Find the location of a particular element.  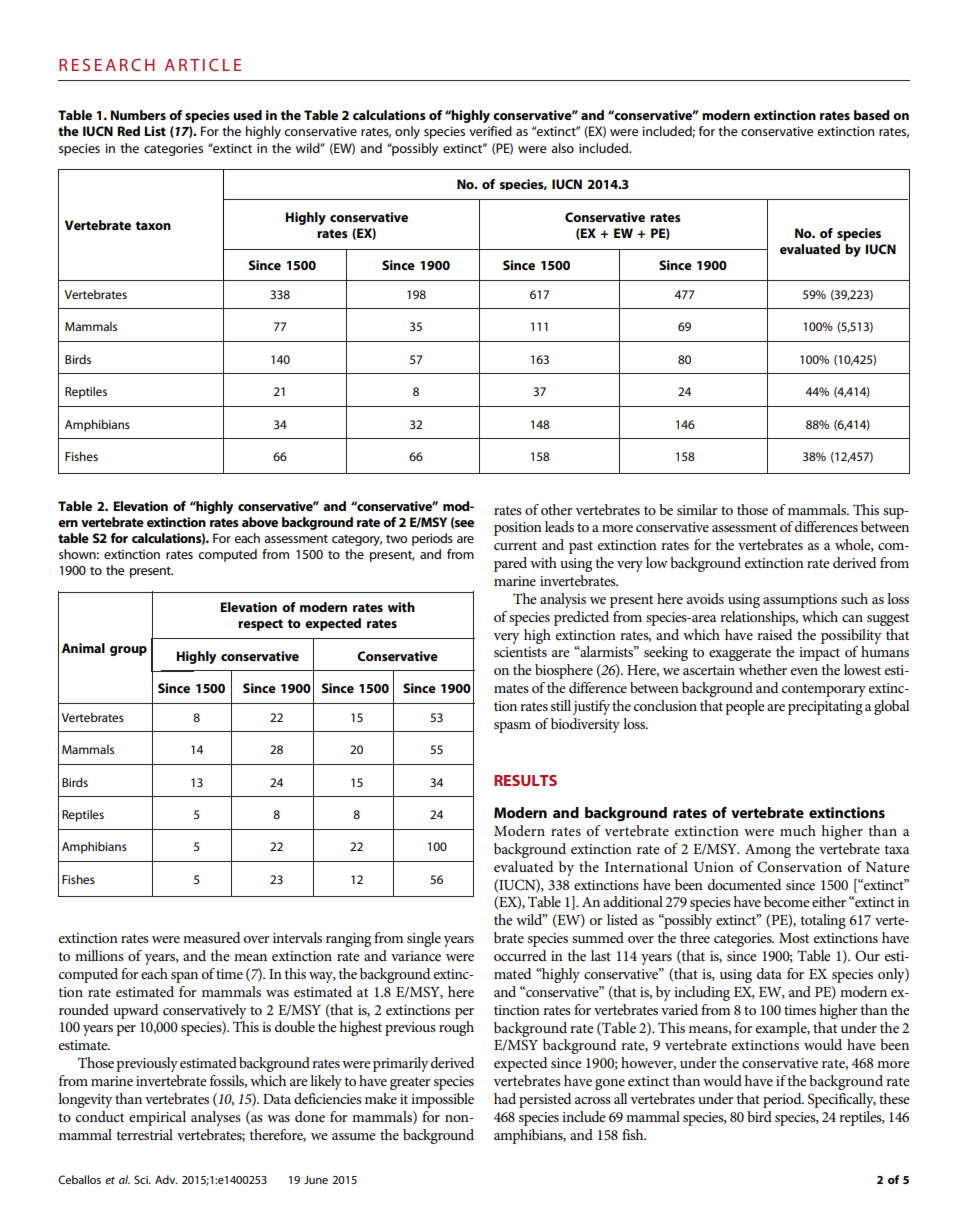

raised is located at coordinates (774, 634).
